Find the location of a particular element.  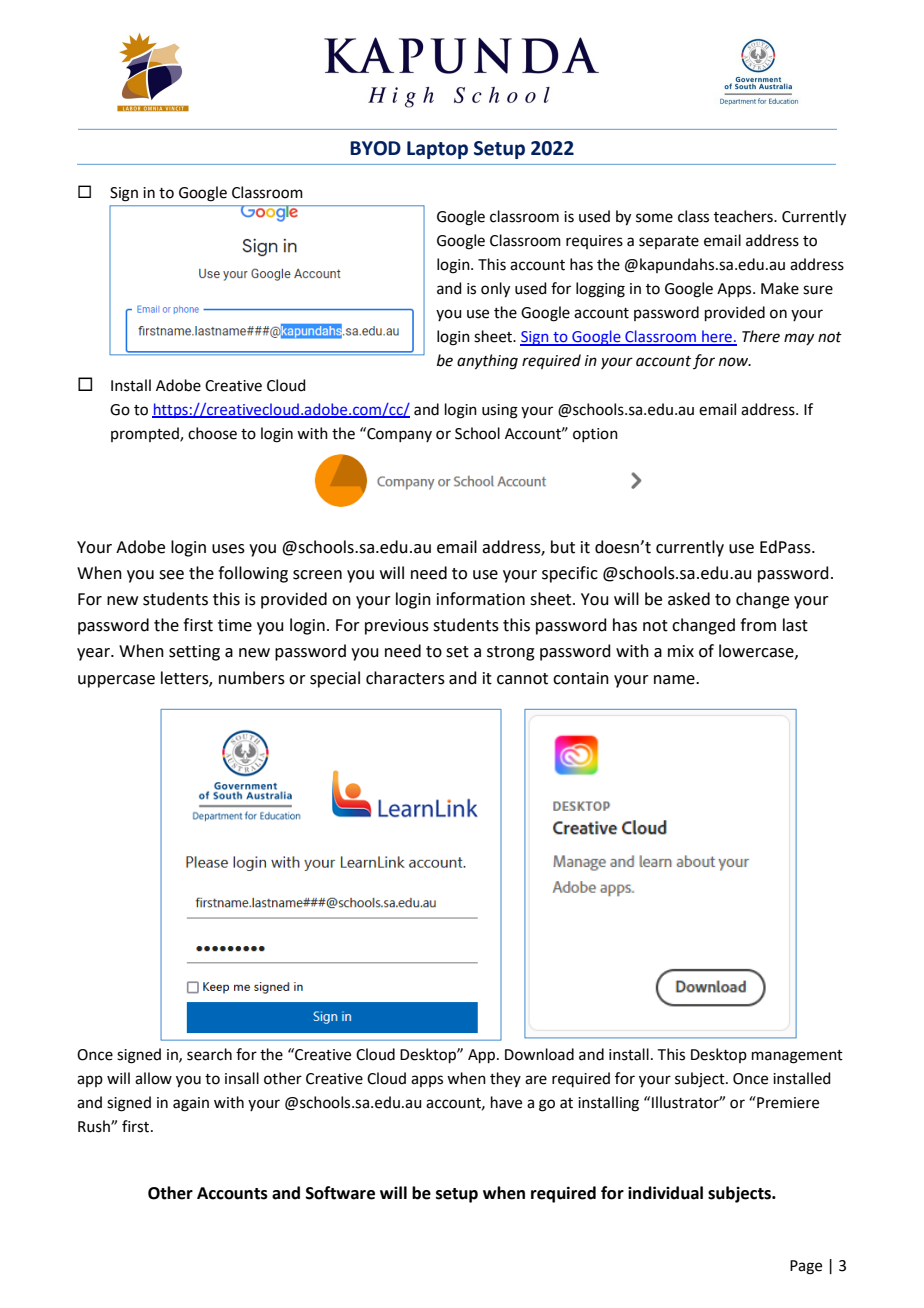

characters is located at coordinates (405, 678).
